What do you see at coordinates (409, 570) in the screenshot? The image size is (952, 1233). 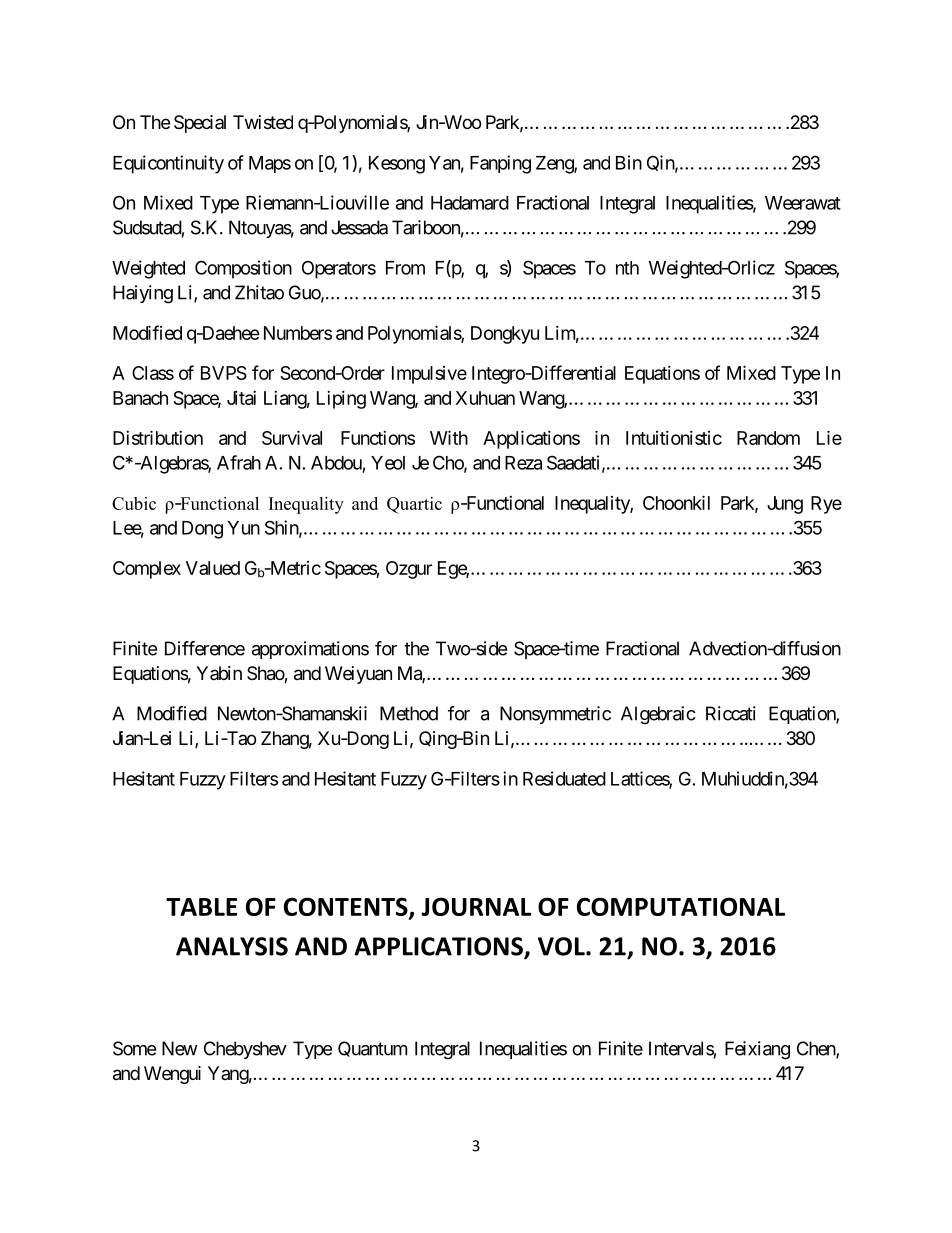 I see `Ozgur` at bounding box center [409, 570].
